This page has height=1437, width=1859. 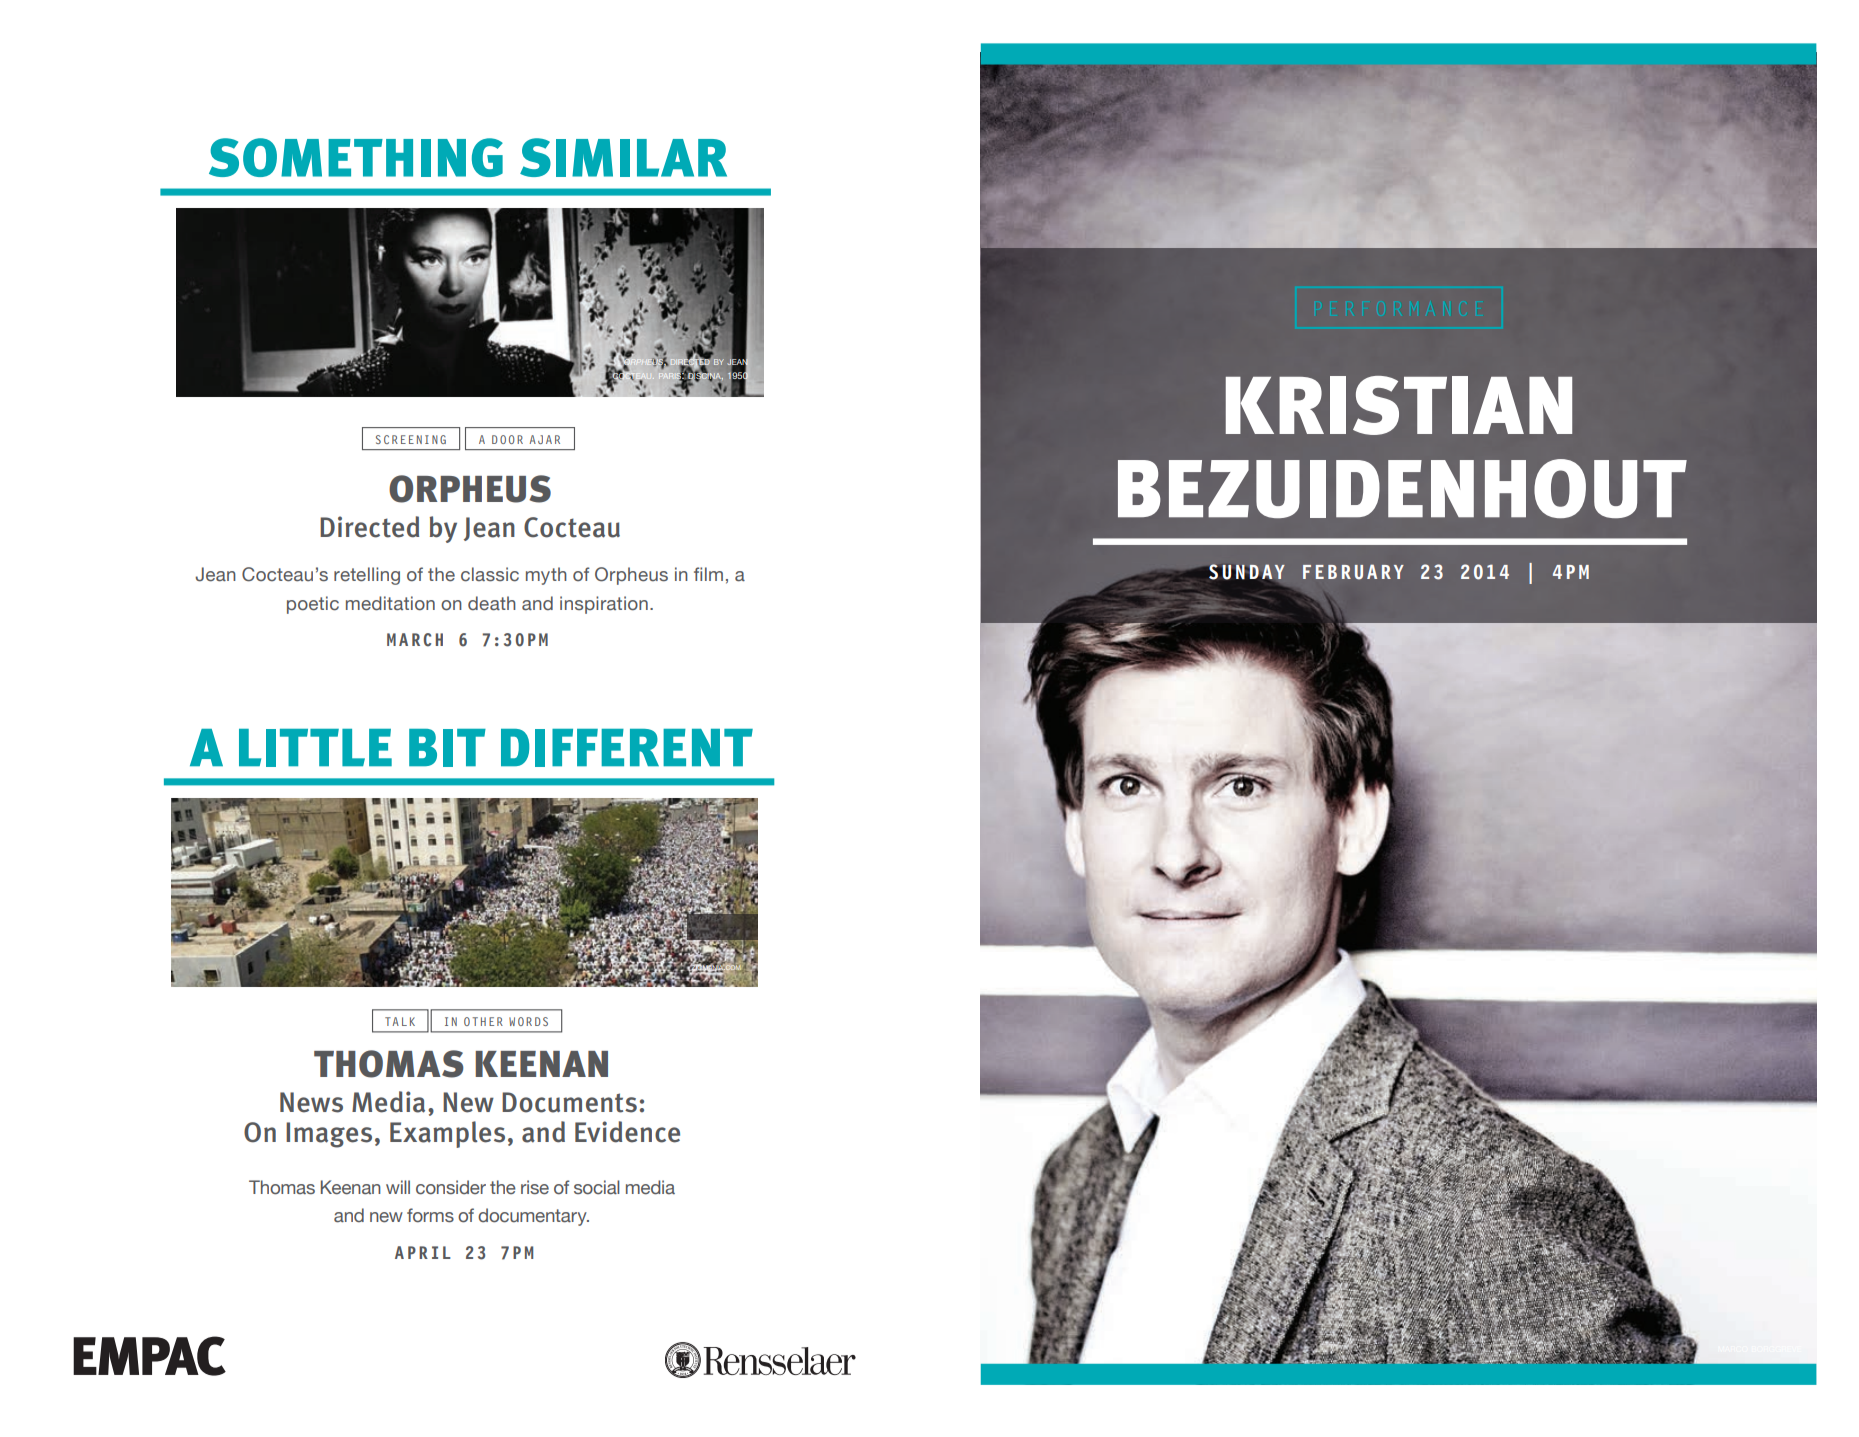 I want to click on DOOR, so click(x=507, y=439).
